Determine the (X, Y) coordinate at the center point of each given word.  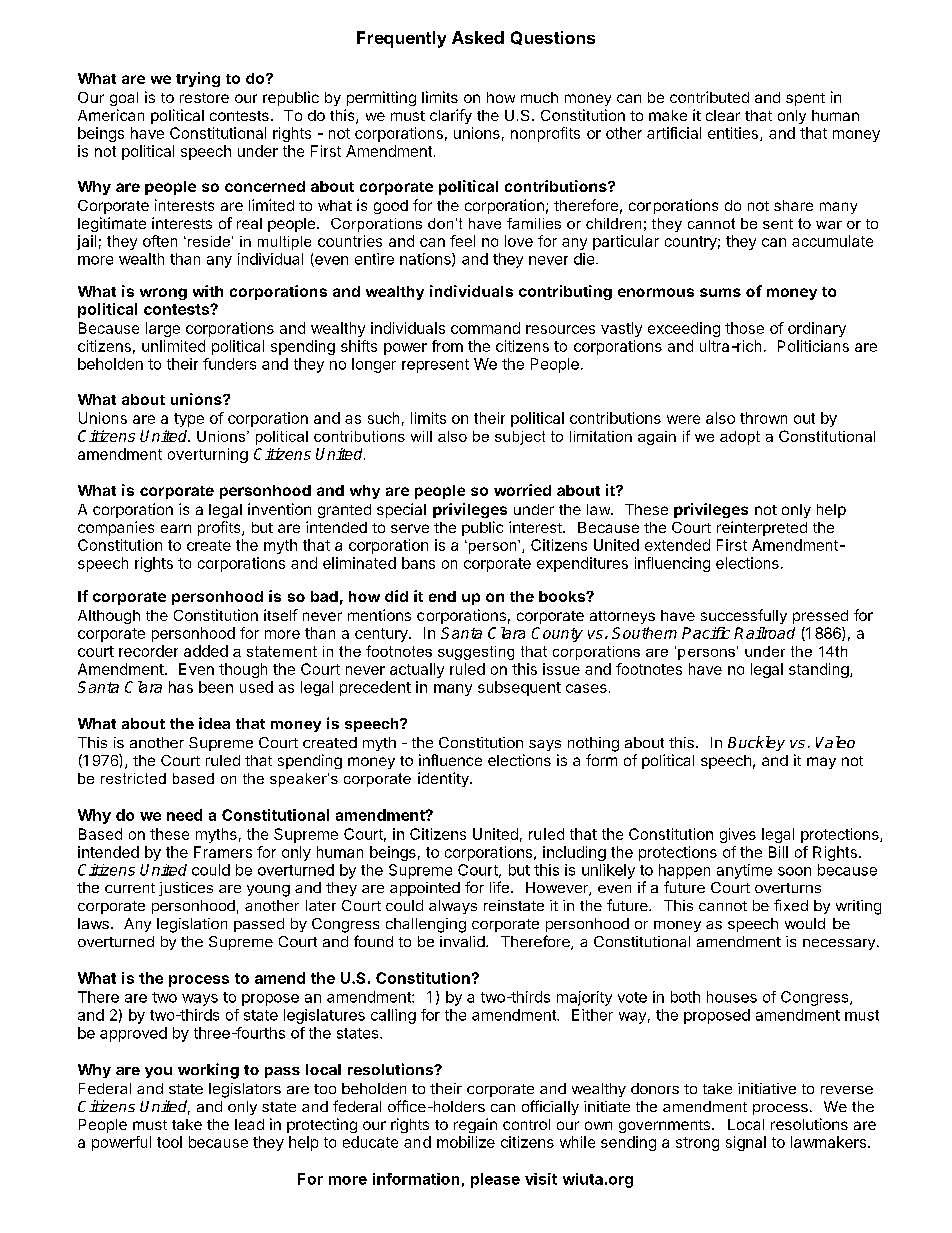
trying (198, 79)
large (163, 329)
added (206, 651)
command (485, 328)
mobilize (466, 1142)
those (744, 328)
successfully (744, 616)
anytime (744, 871)
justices (186, 889)
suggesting (476, 653)
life (499, 887)
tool (169, 1142)
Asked (478, 37)
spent (805, 99)
